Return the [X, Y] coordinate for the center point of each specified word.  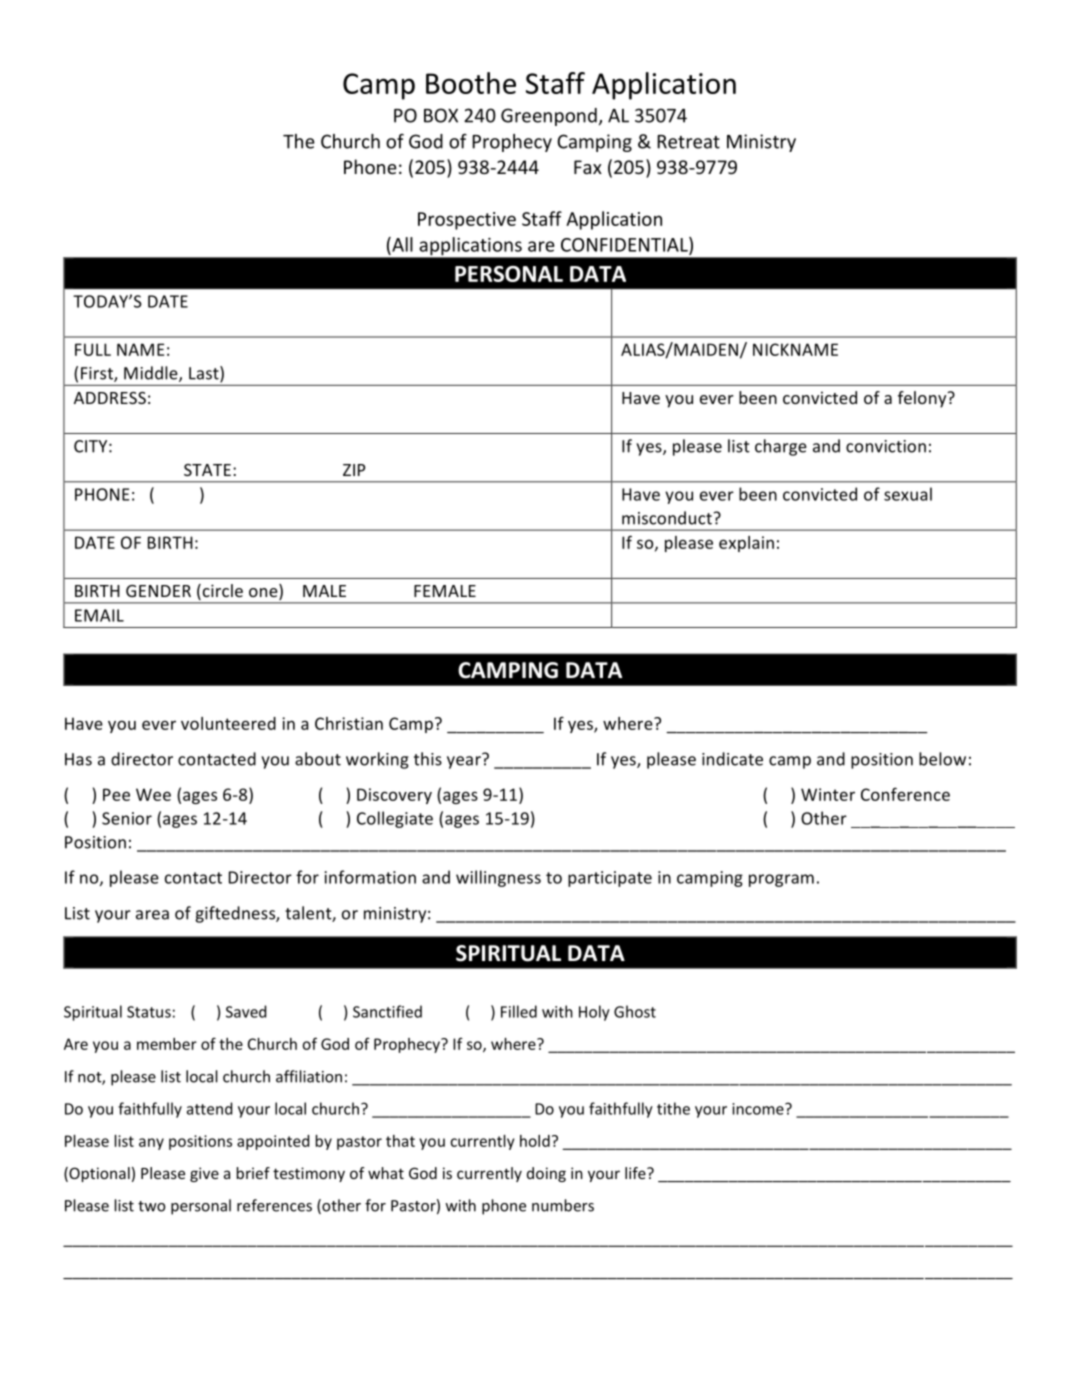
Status [149, 1012]
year [465, 761]
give [204, 1174]
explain [746, 544]
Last [205, 374]
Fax [588, 167]
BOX [441, 115]
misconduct [667, 518]
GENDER [158, 591]
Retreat [688, 142]
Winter [828, 794]
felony [923, 399]
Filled [519, 1011]
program [781, 880]
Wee [153, 794]
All [401, 244]
